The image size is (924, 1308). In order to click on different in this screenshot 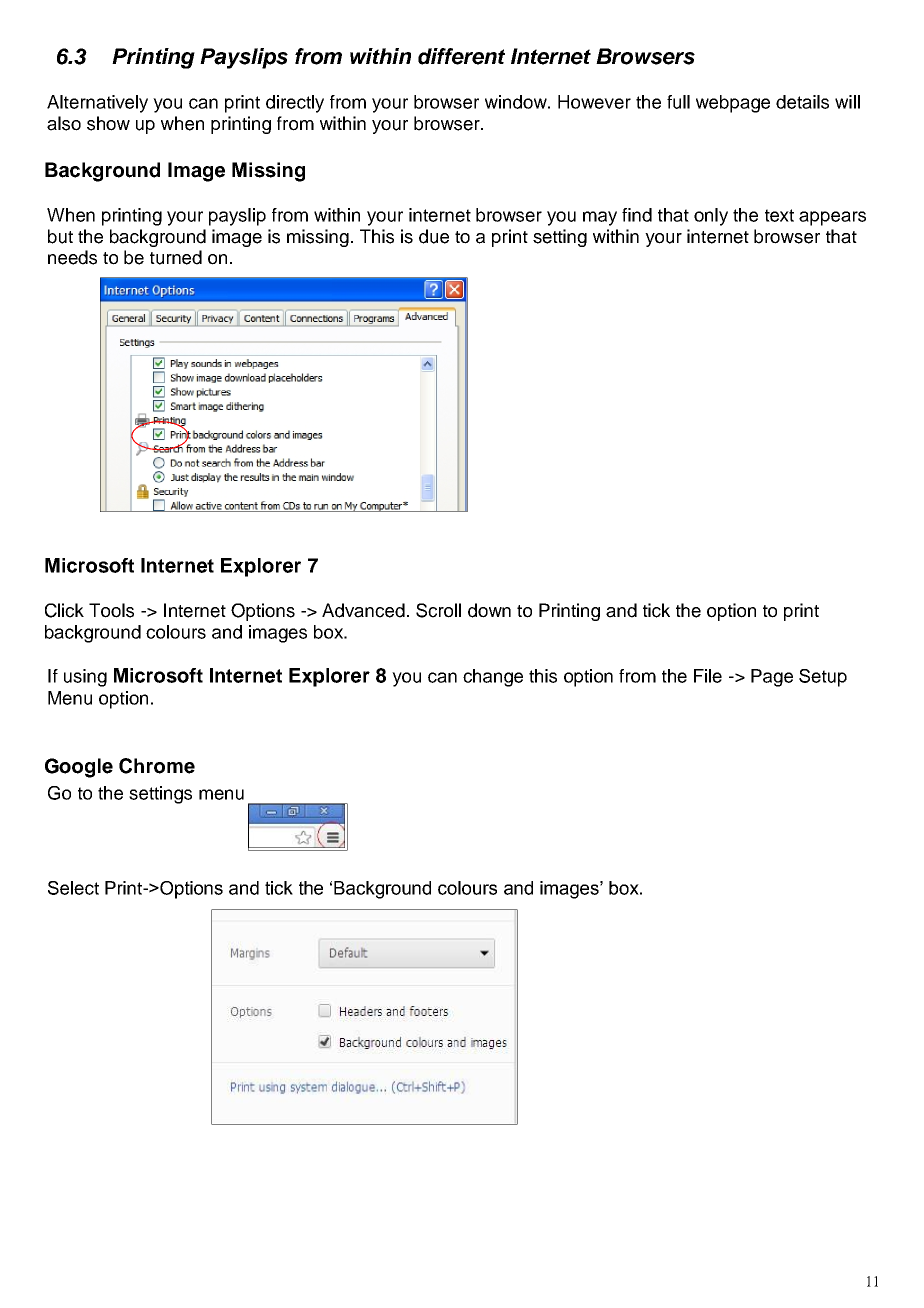, I will do `click(461, 56)`.
